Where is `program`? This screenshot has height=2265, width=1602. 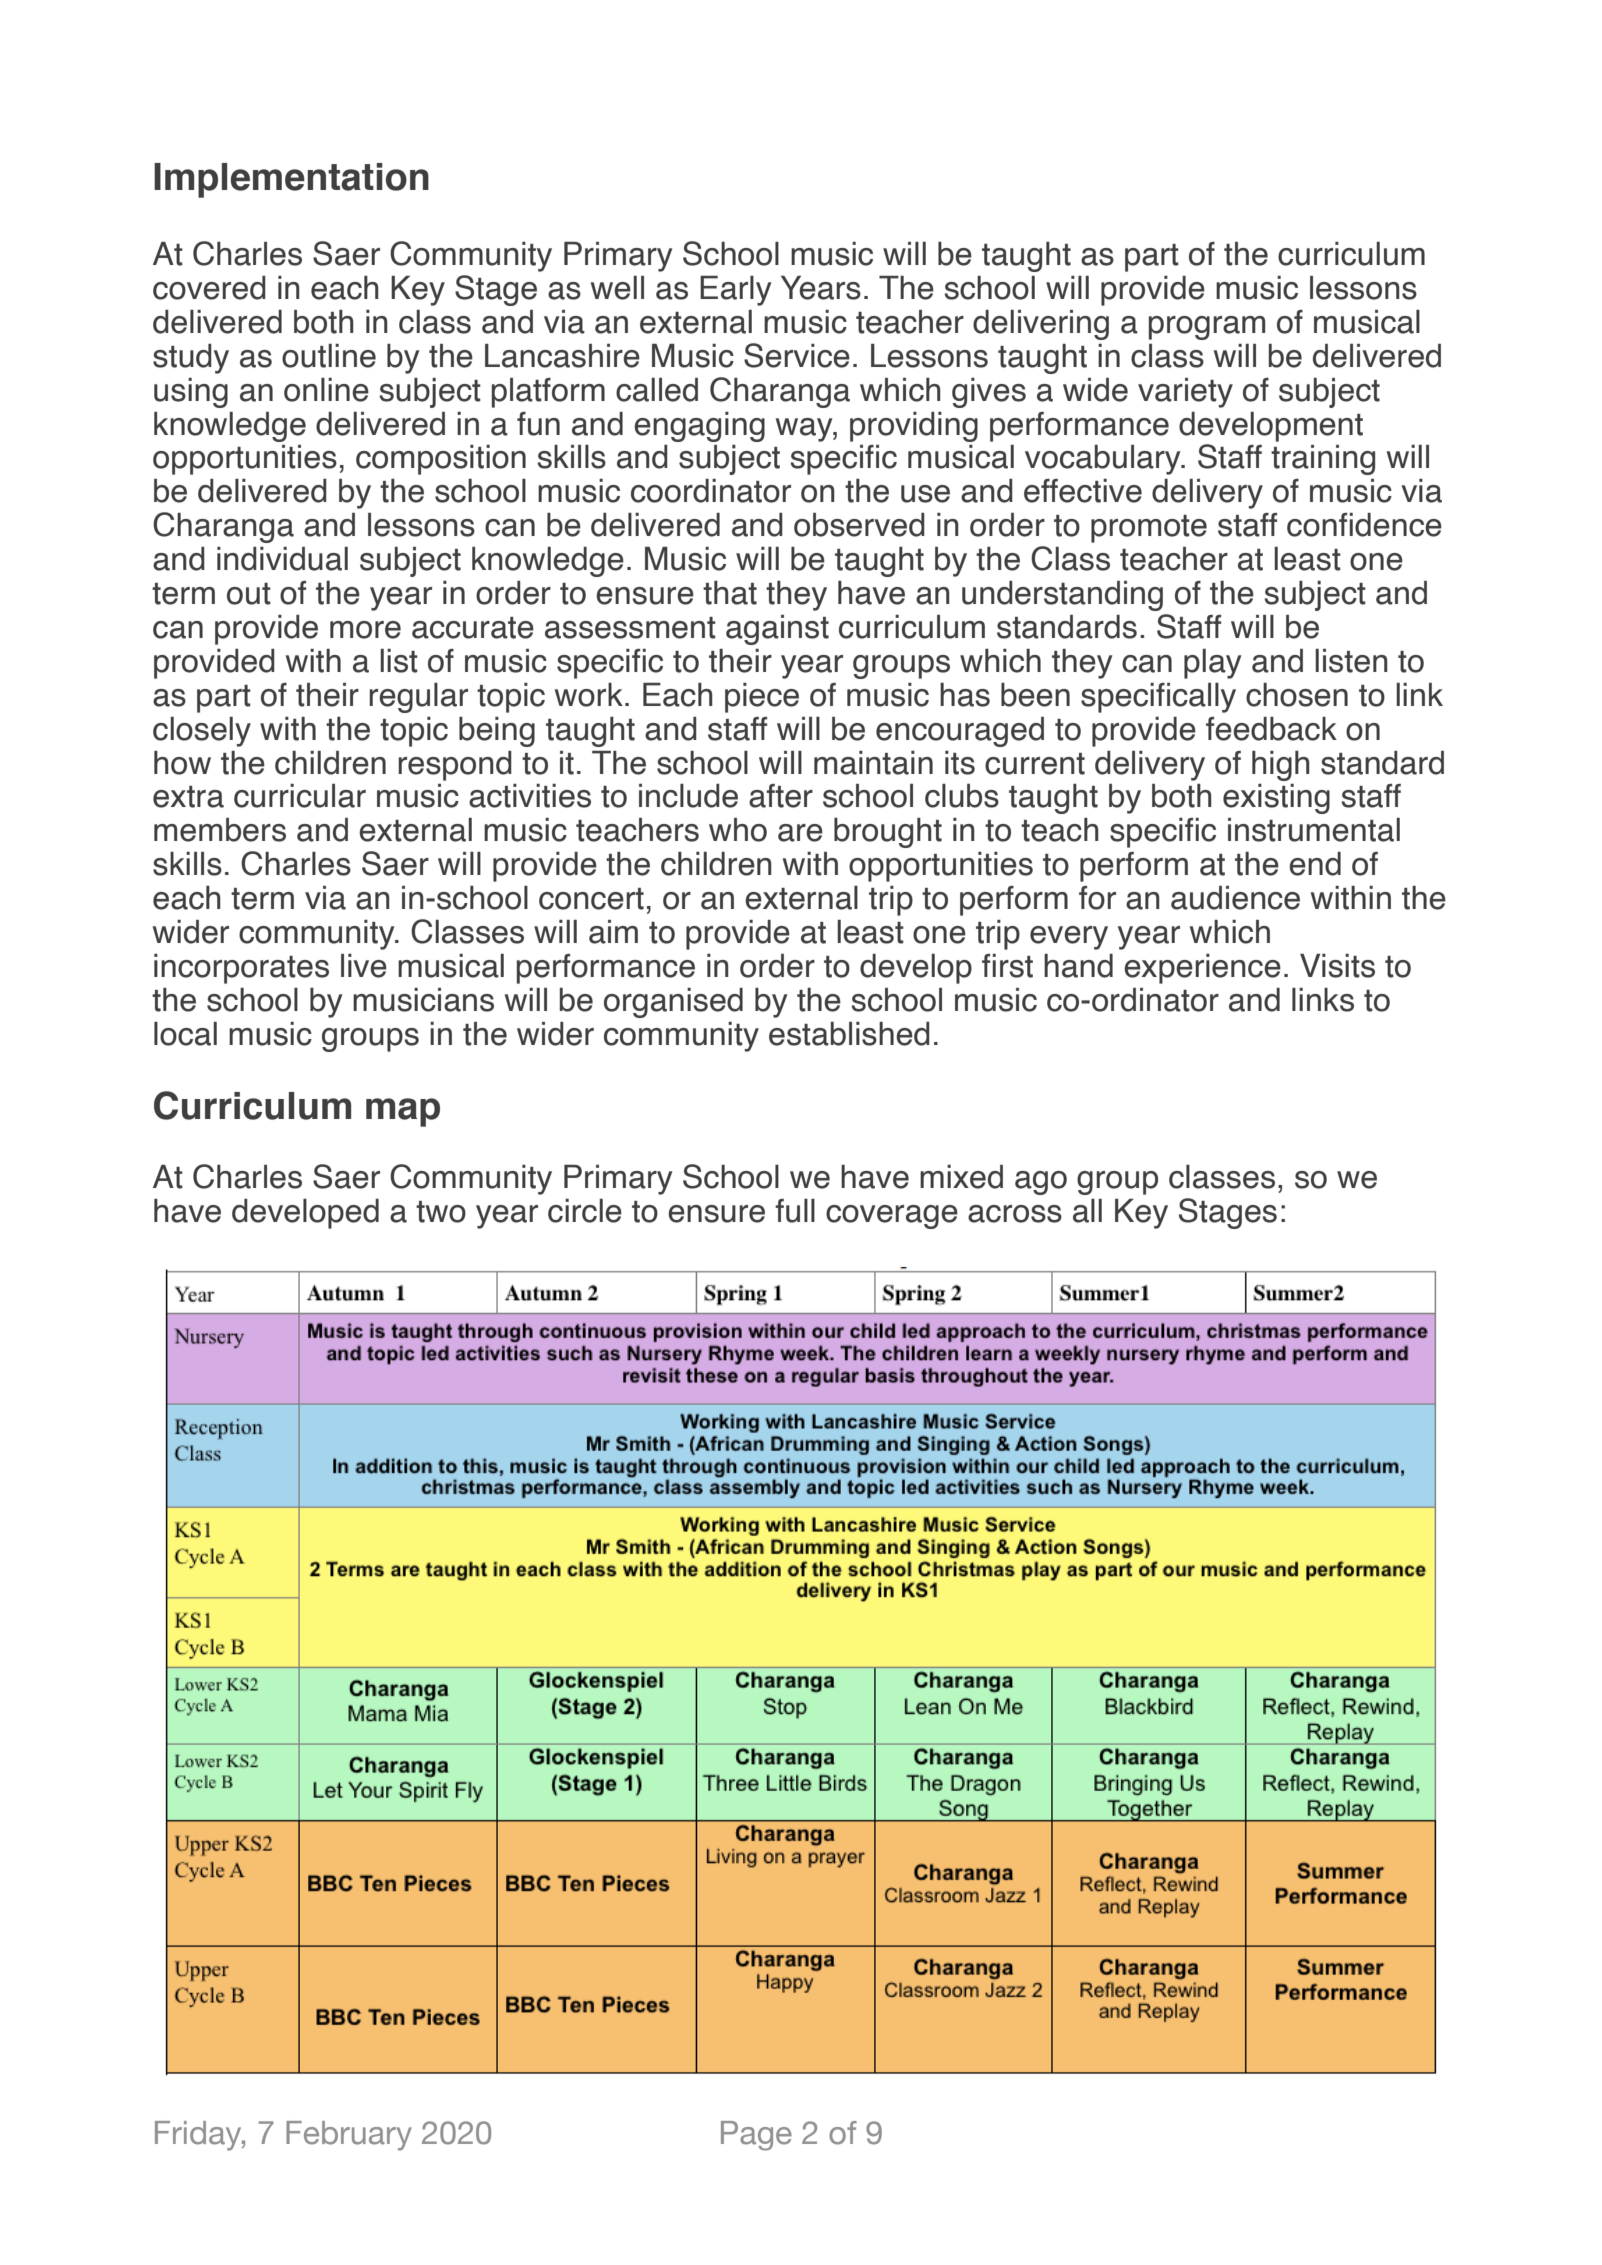 program is located at coordinates (1207, 328).
